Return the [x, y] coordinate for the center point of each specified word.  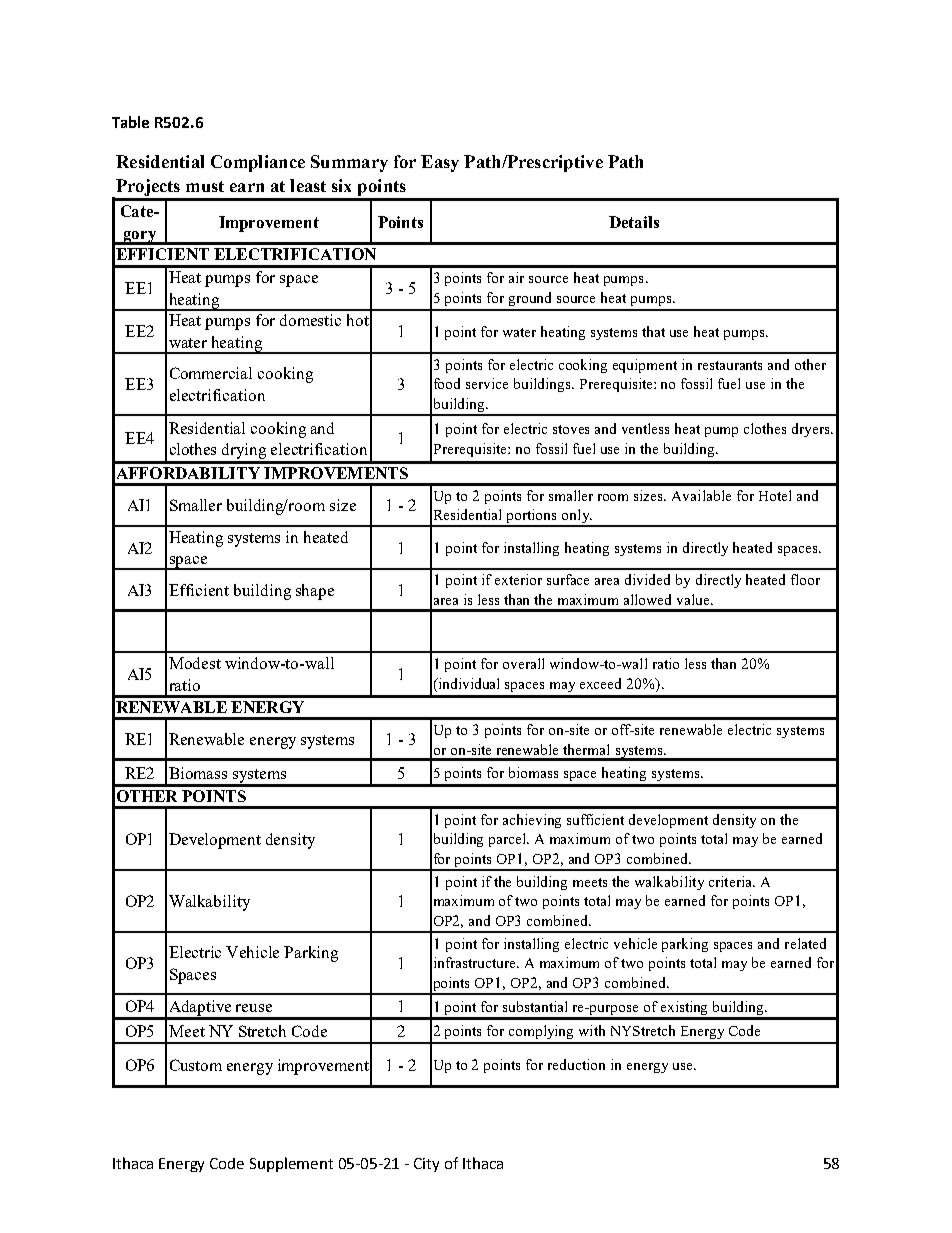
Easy [440, 163]
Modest [195, 663]
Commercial [211, 373]
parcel [509, 840]
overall [523, 663]
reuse [254, 1008]
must [205, 186]
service [487, 383]
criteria [731, 881]
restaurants [730, 365]
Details [634, 222]
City [426, 1165]
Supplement [291, 1164]
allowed [647, 599]
